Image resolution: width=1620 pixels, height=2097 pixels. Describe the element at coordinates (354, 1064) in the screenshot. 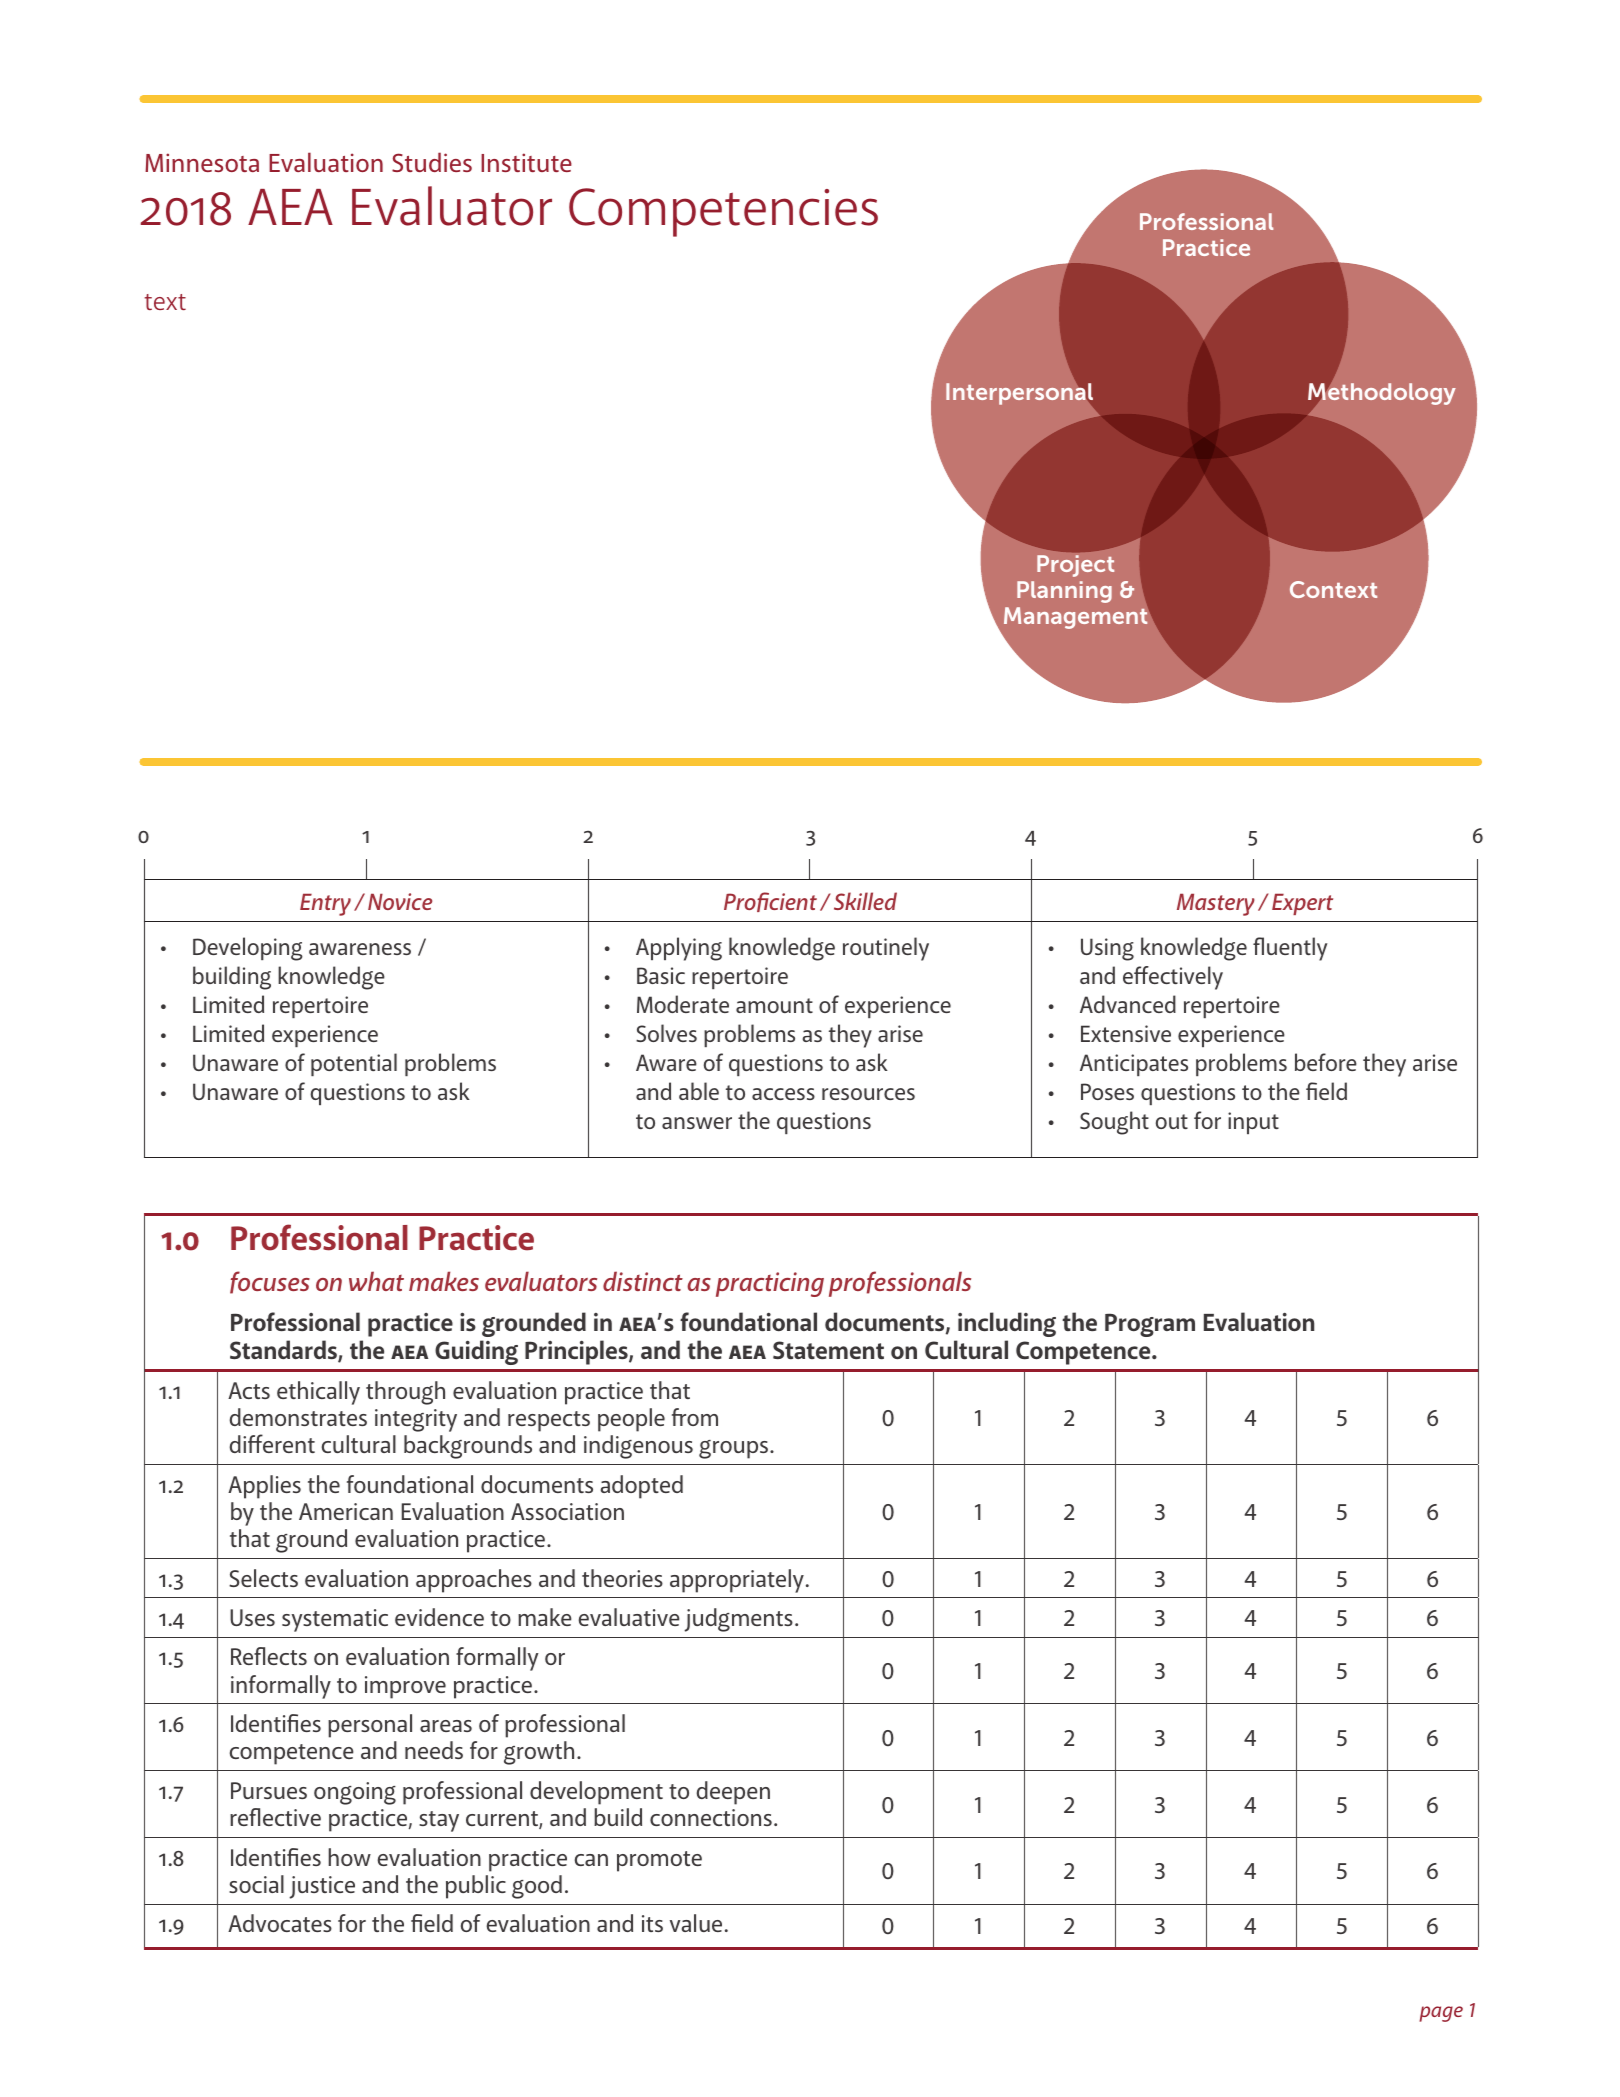

I see `potential` at that location.
